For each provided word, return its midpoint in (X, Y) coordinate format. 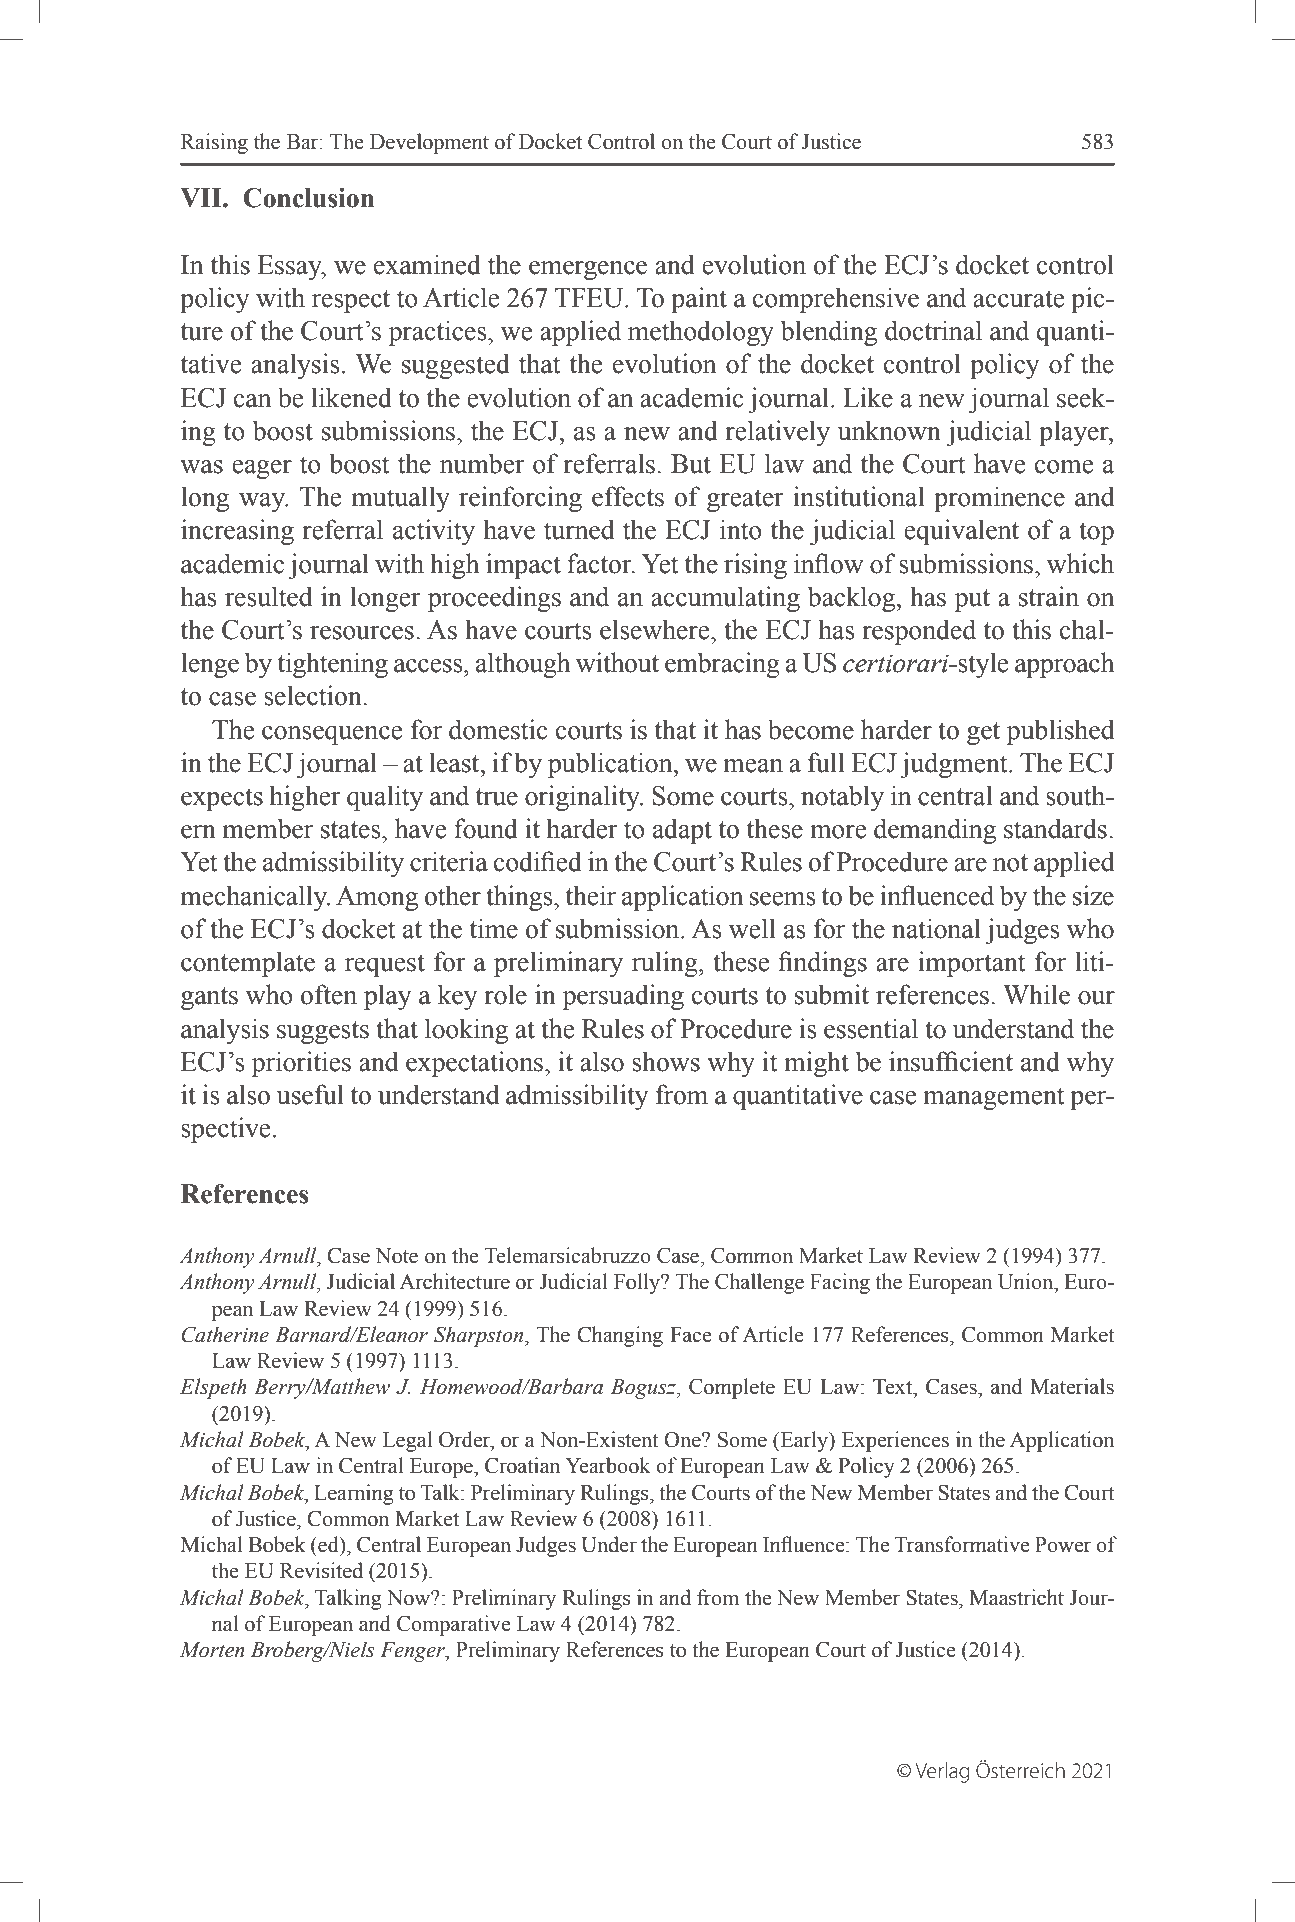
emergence (588, 270)
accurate (1019, 299)
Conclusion (308, 198)
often (329, 994)
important (972, 964)
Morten (212, 1650)
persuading (623, 997)
